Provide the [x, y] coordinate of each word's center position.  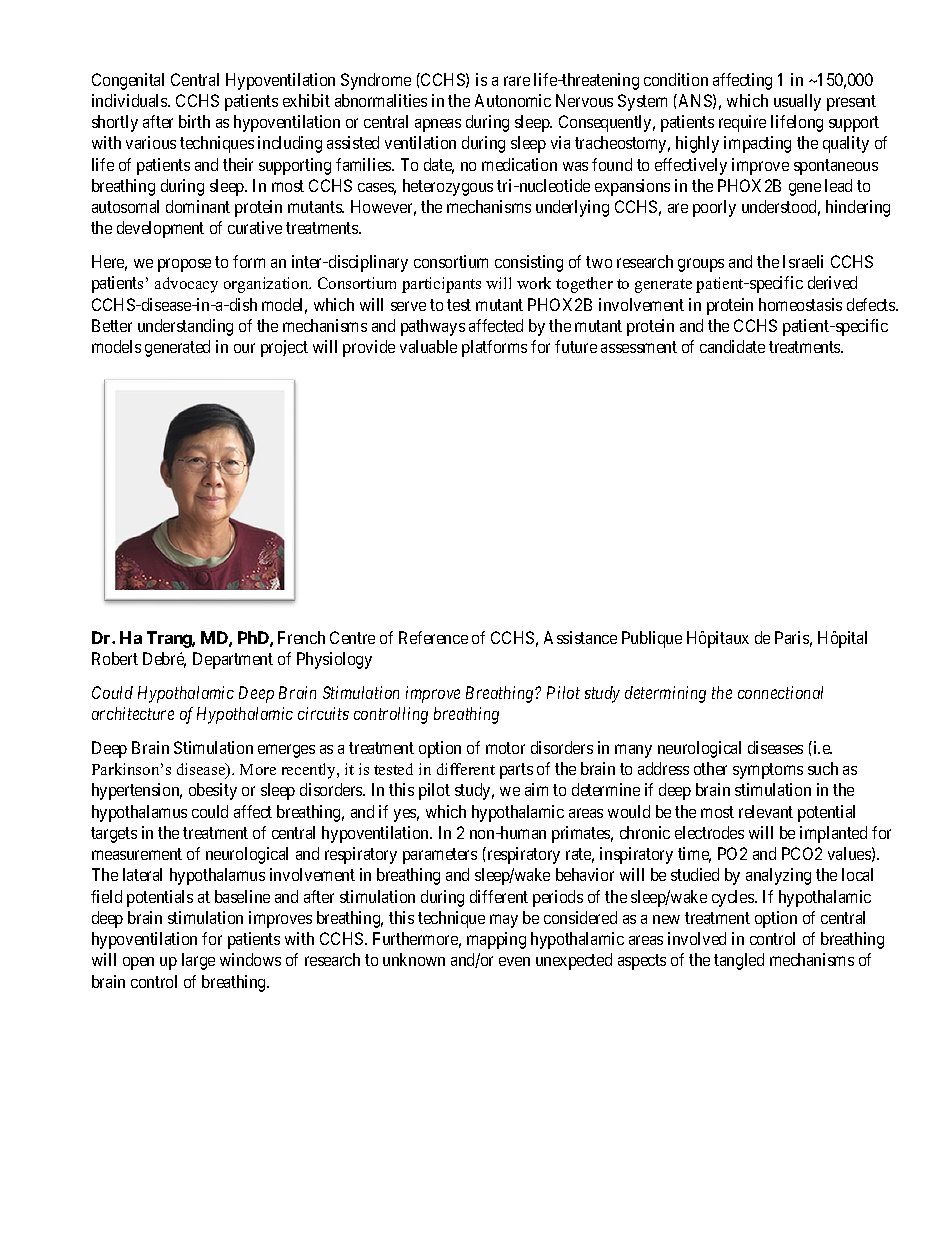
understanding [185, 327]
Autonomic [513, 100]
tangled [739, 961]
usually [797, 102]
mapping [496, 940]
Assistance [580, 637]
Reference [433, 637]
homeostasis [800, 304]
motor [505, 748]
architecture [133, 713]
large [198, 961]
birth [194, 121]
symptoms [768, 771]
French [301, 637]
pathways [433, 327]
